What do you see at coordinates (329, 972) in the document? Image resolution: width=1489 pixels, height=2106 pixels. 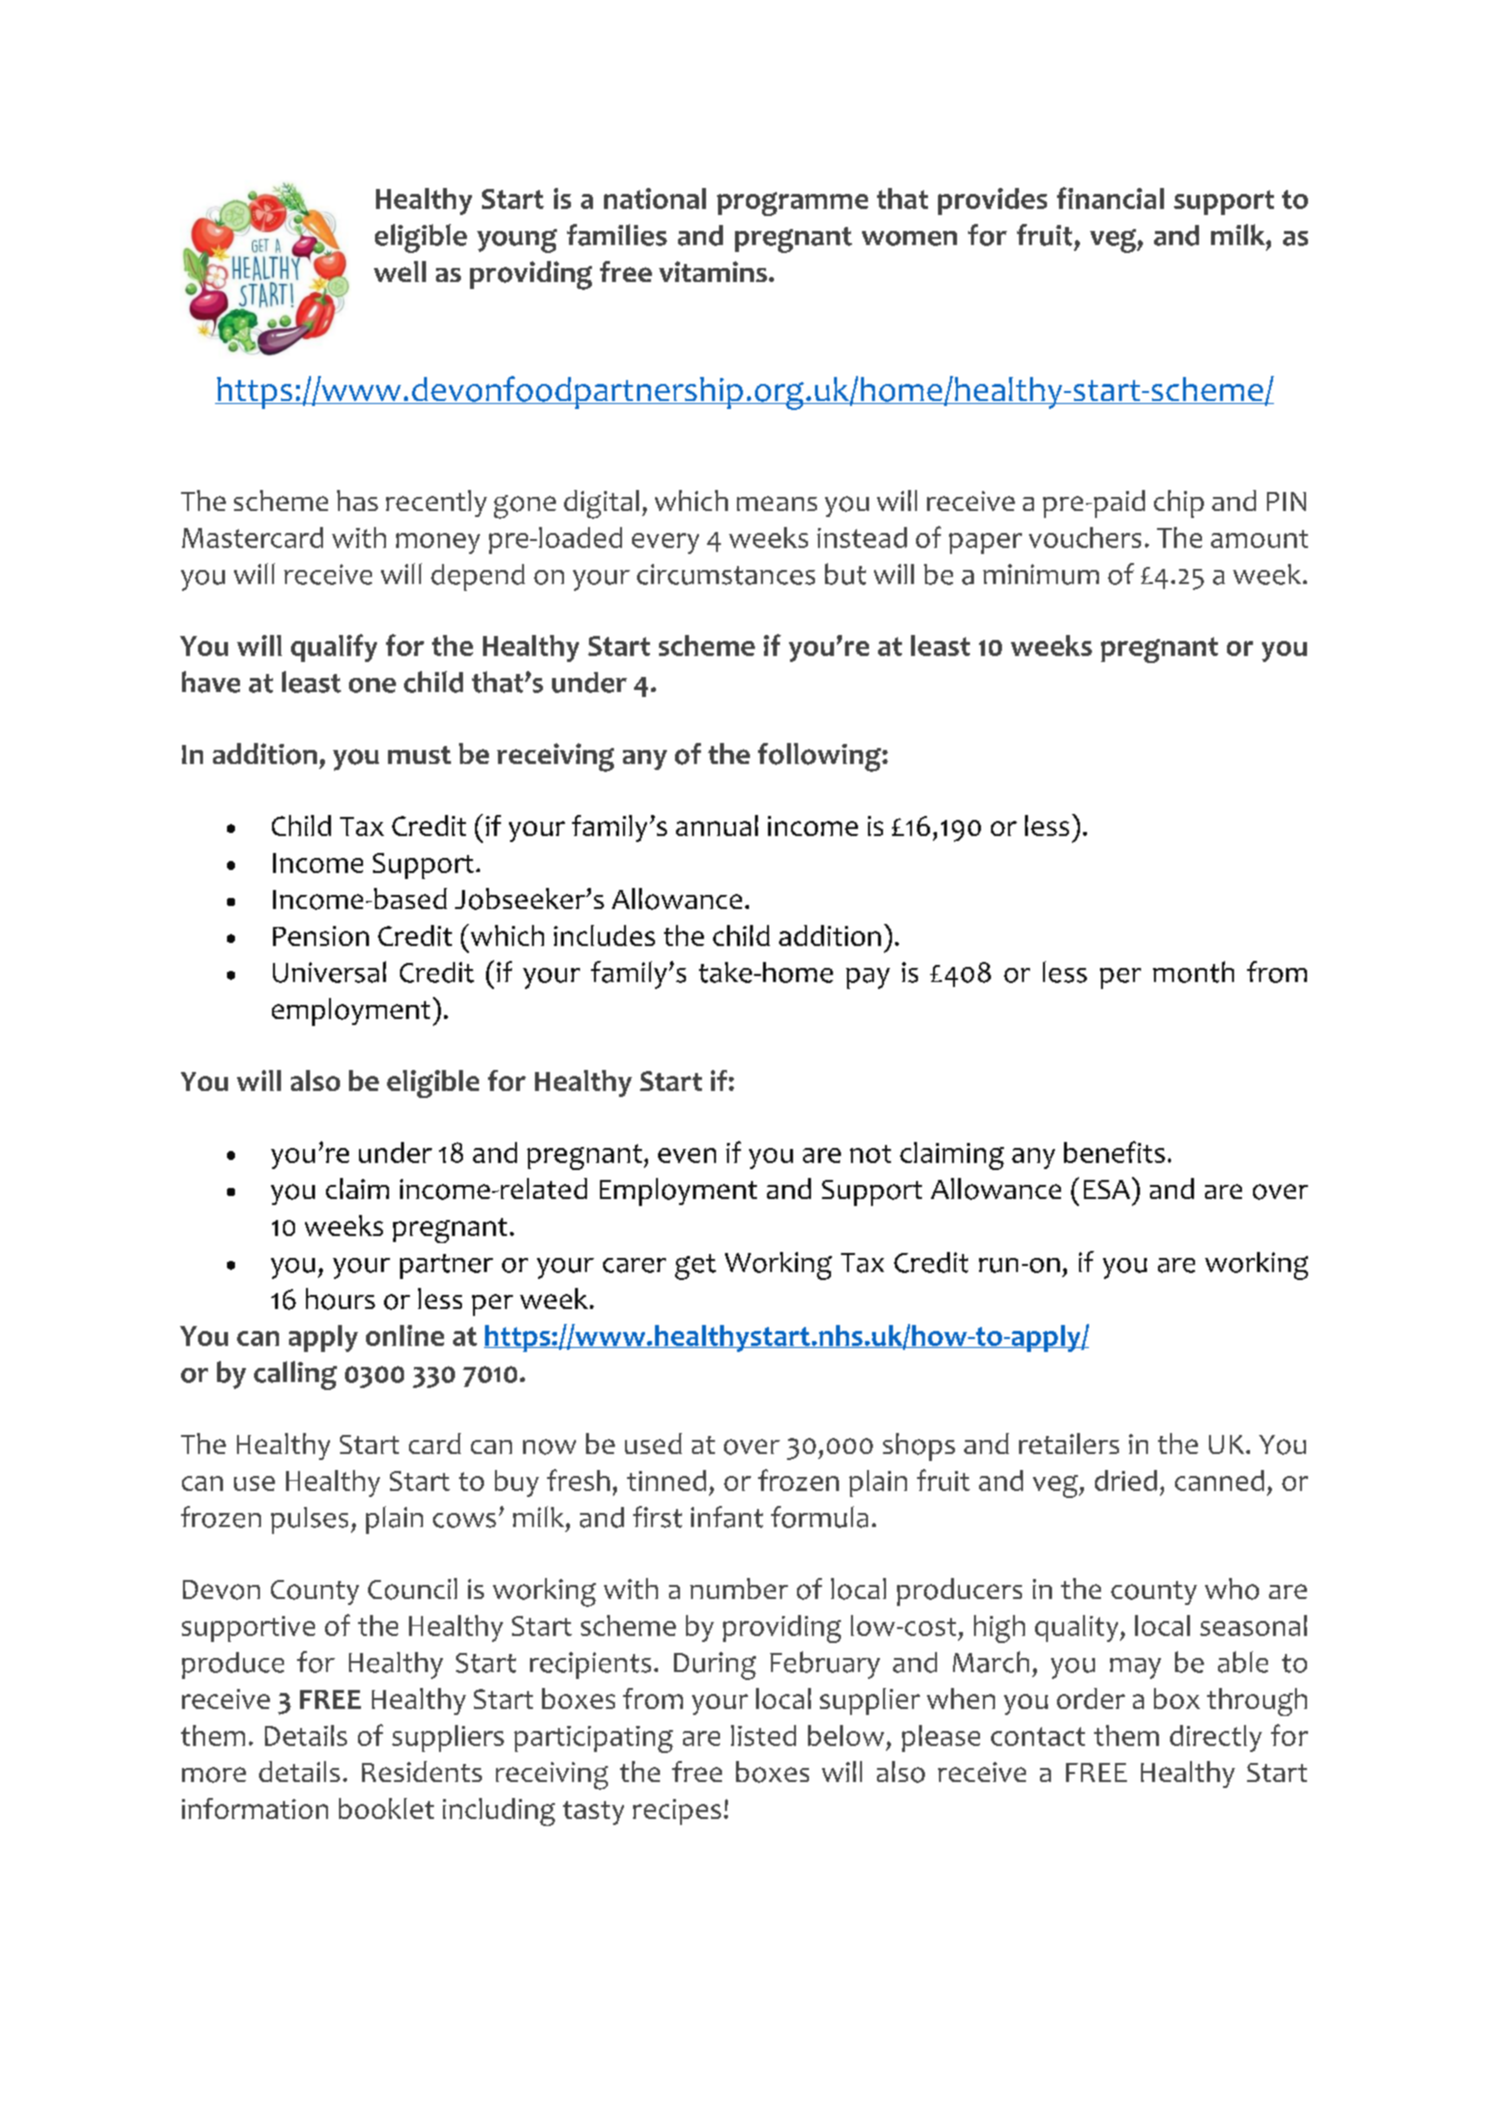 I see `Universal` at bounding box center [329, 972].
